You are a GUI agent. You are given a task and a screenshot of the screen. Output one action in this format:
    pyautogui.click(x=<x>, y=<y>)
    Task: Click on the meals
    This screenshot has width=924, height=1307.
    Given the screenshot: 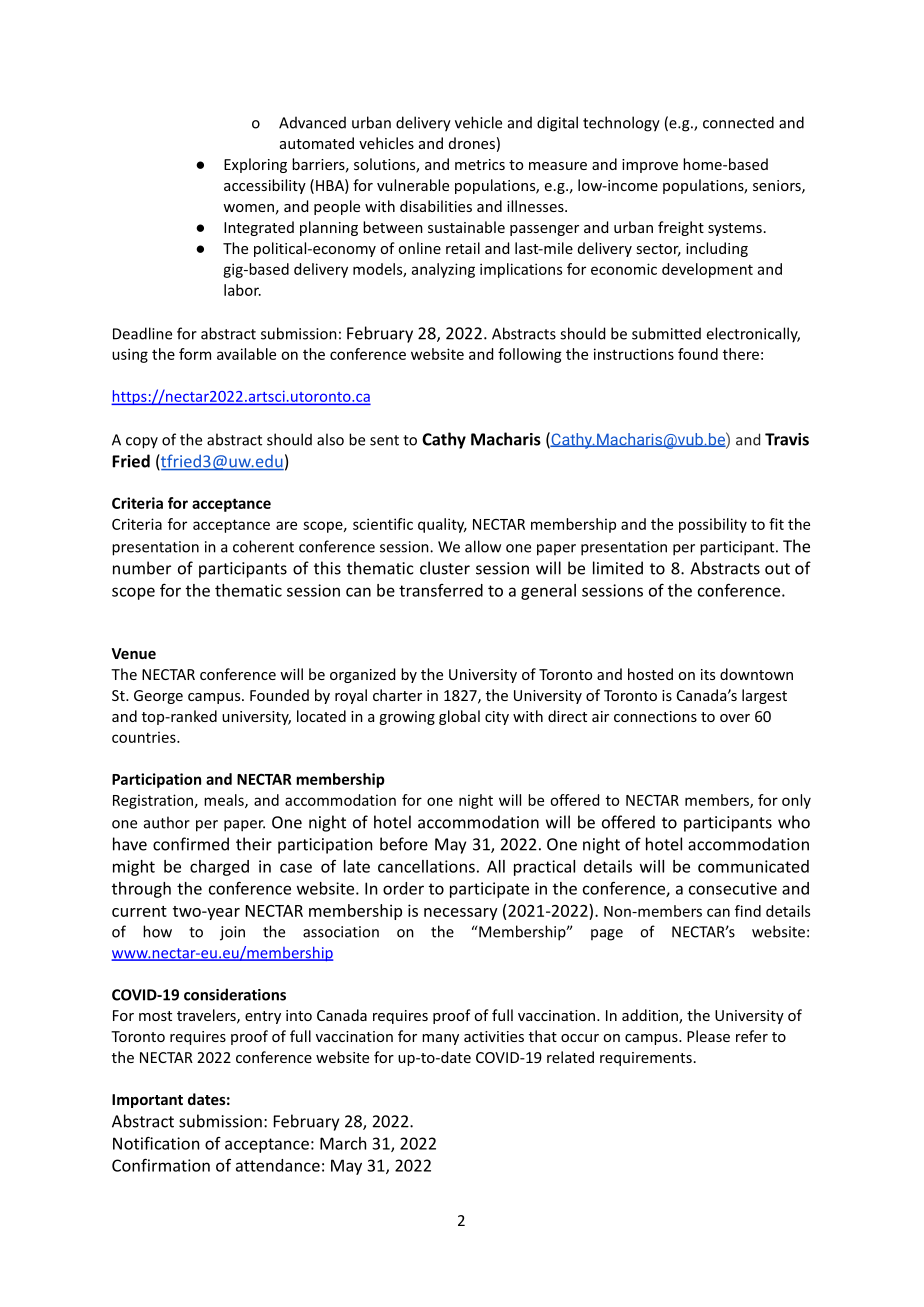 What is the action you would take?
    pyautogui.click(x=225, y=801)
